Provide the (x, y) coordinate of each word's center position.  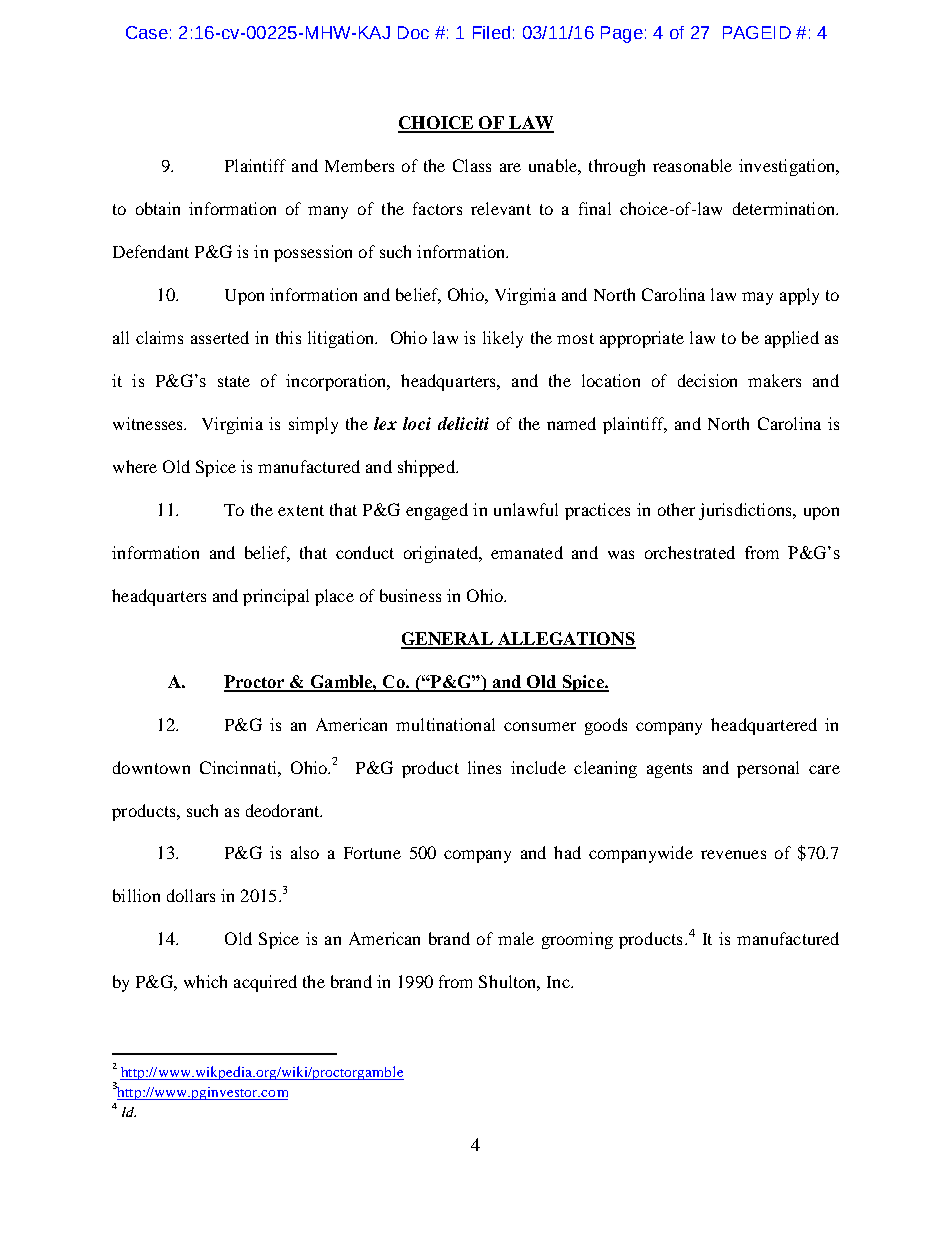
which (205, 981)
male (516, 938)
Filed (491, 32)
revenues (733, 854)
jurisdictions (746, 511)
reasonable (692, 165)
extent (301, 510)
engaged (437, 511)
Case (147, 32)
